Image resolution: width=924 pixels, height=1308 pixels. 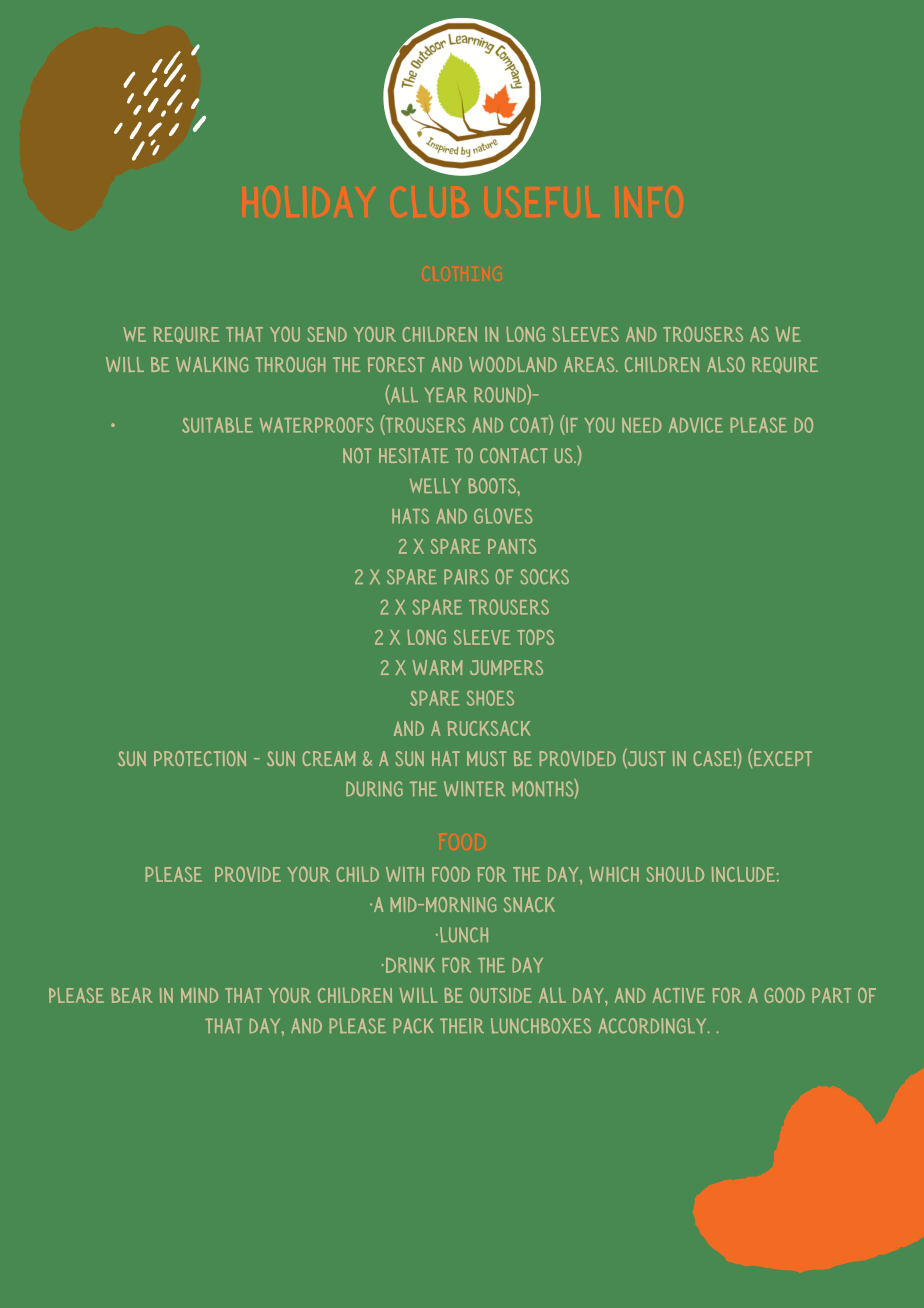 What do you see at coordinates (212, 364) in the screenshot?
I see `walking` at bounding box center [212, 364].
